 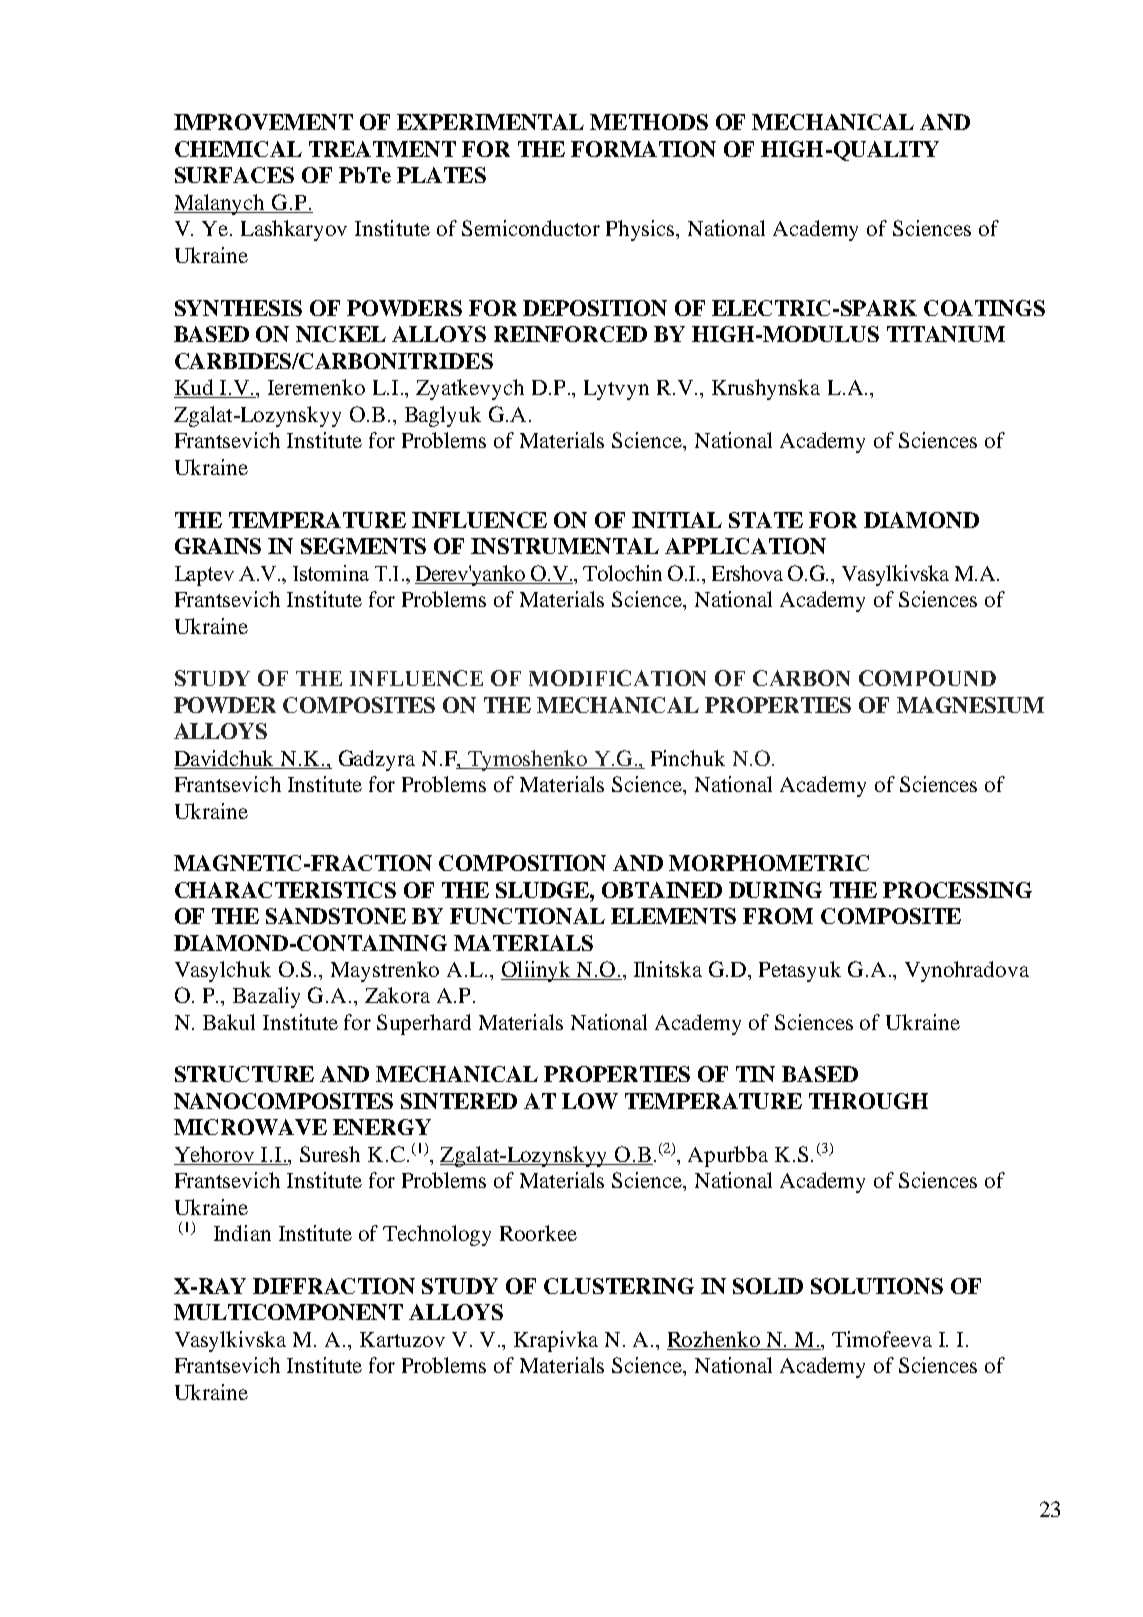 What do you see at coordinates (244, 1074) in the image?
I see `STRUCTURE` at bounding box center [244, 1074].
